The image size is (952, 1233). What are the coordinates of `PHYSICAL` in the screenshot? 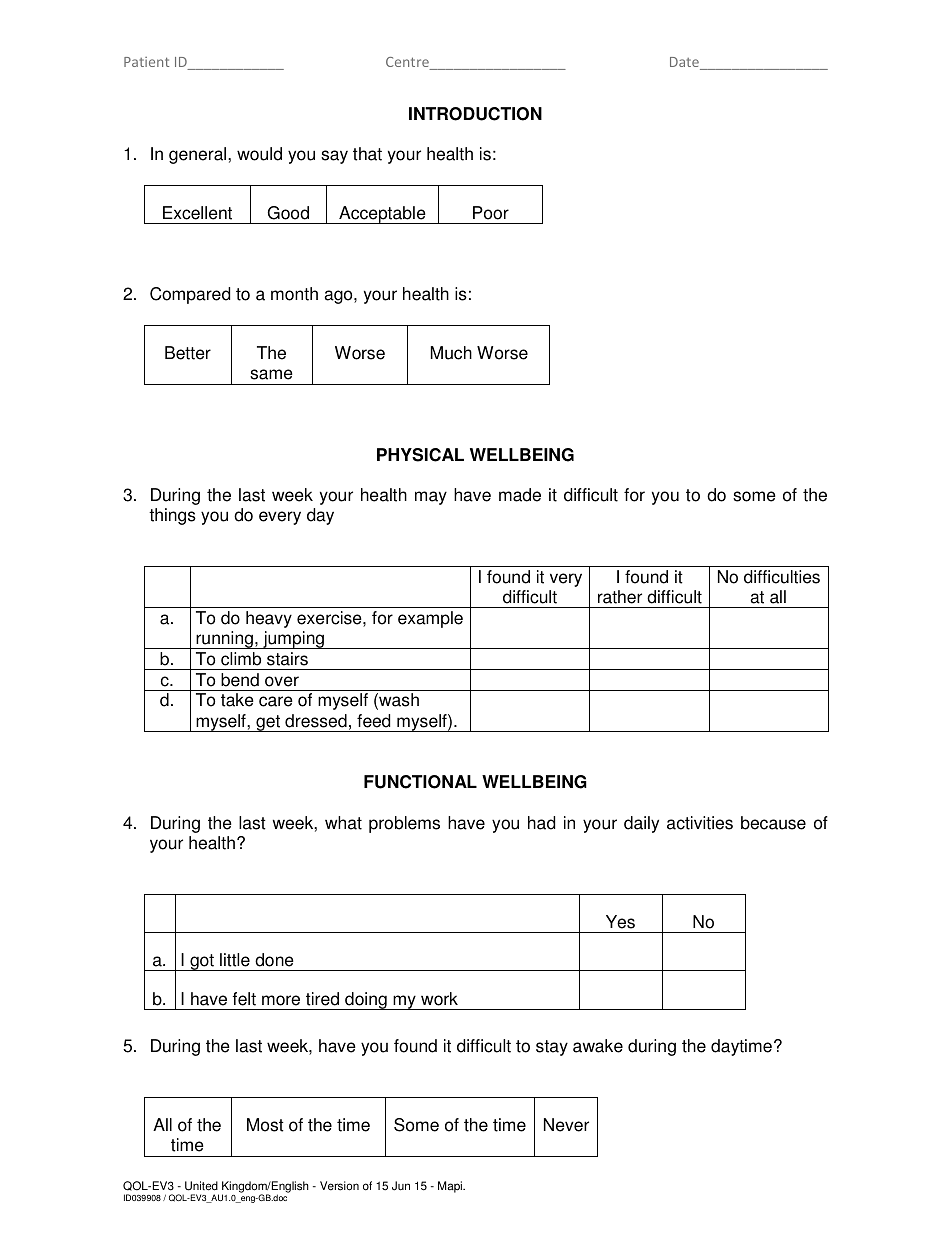 It's located at (420, 455).
